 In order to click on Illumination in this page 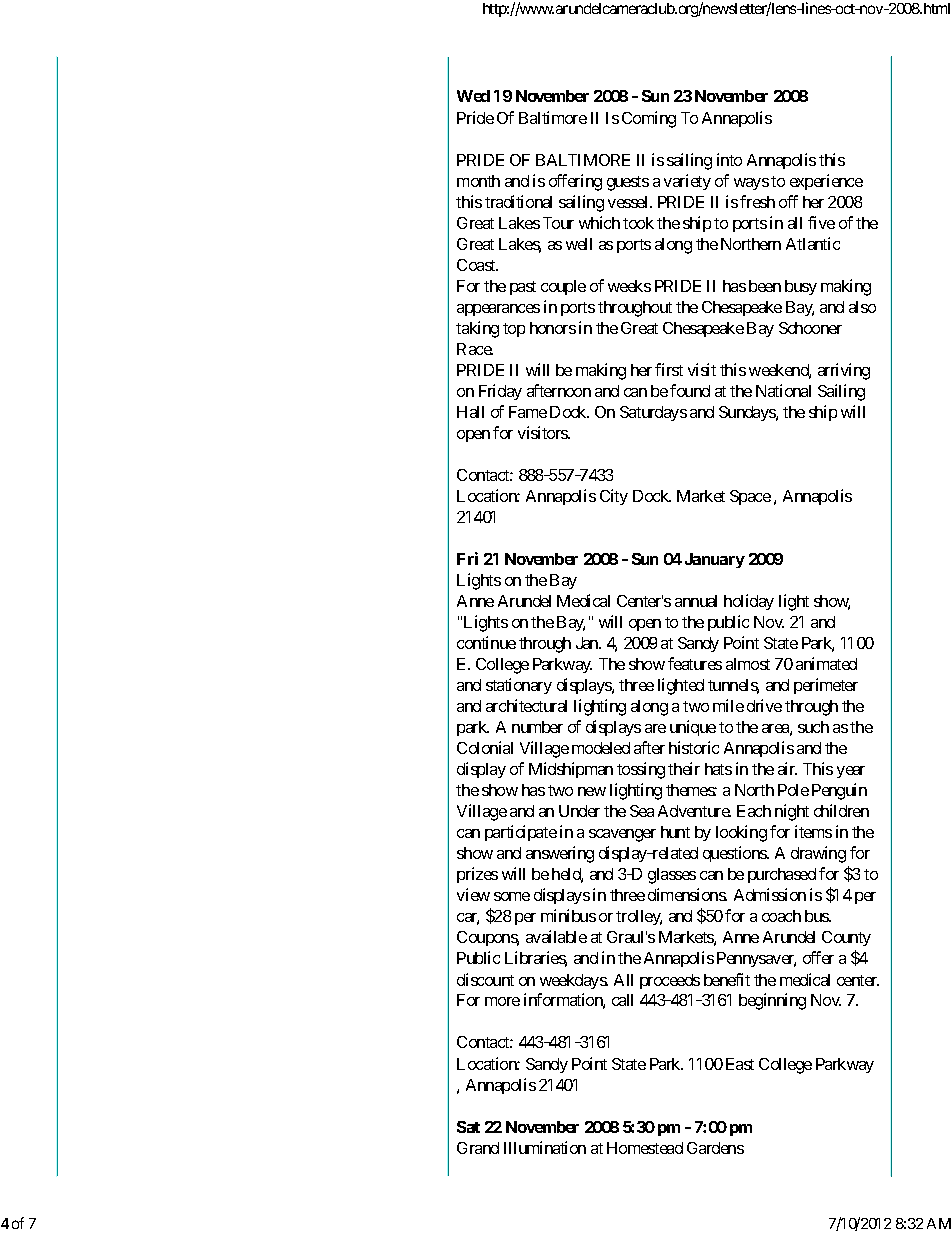, I will do `click(545, 1147)`.
